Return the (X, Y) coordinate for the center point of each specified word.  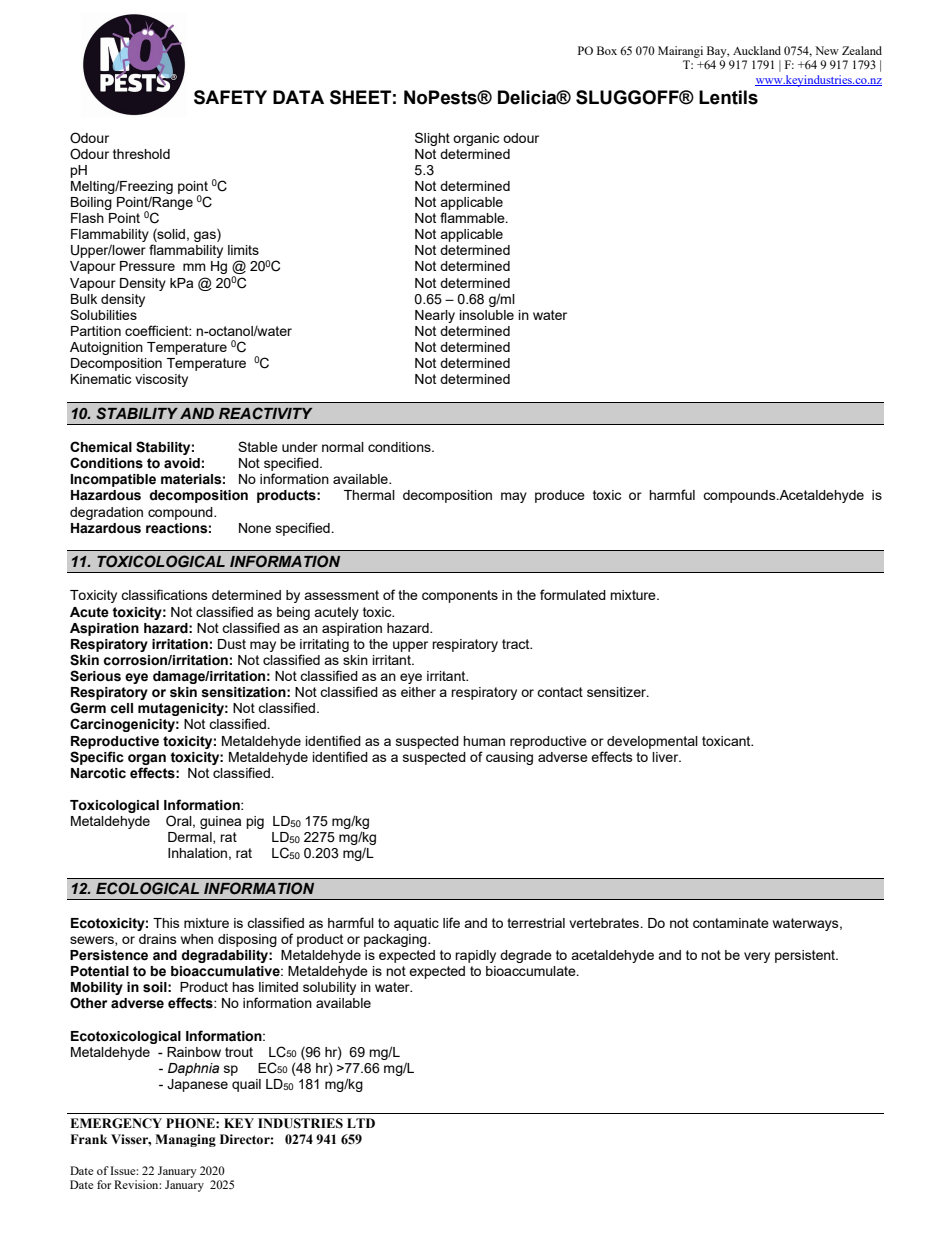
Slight (432, 139)
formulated (573, 594)
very (757, 957)
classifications (164, 594)
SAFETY (230, 97)
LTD (361, 1123)
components (460, 596)
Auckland (757, 50)
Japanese (197, 1085)
